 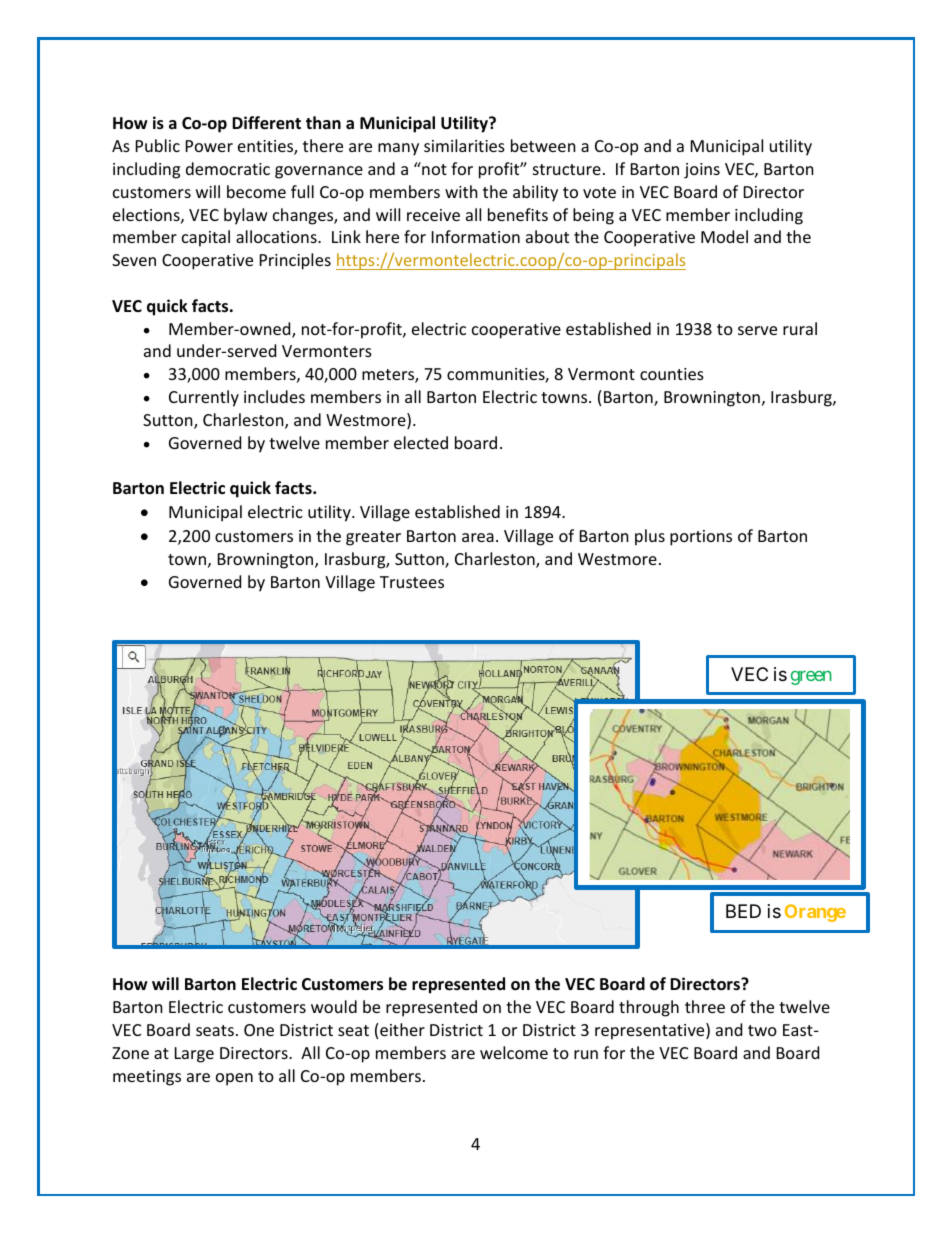 I want to click on two, so click(x=762, y=1030).
